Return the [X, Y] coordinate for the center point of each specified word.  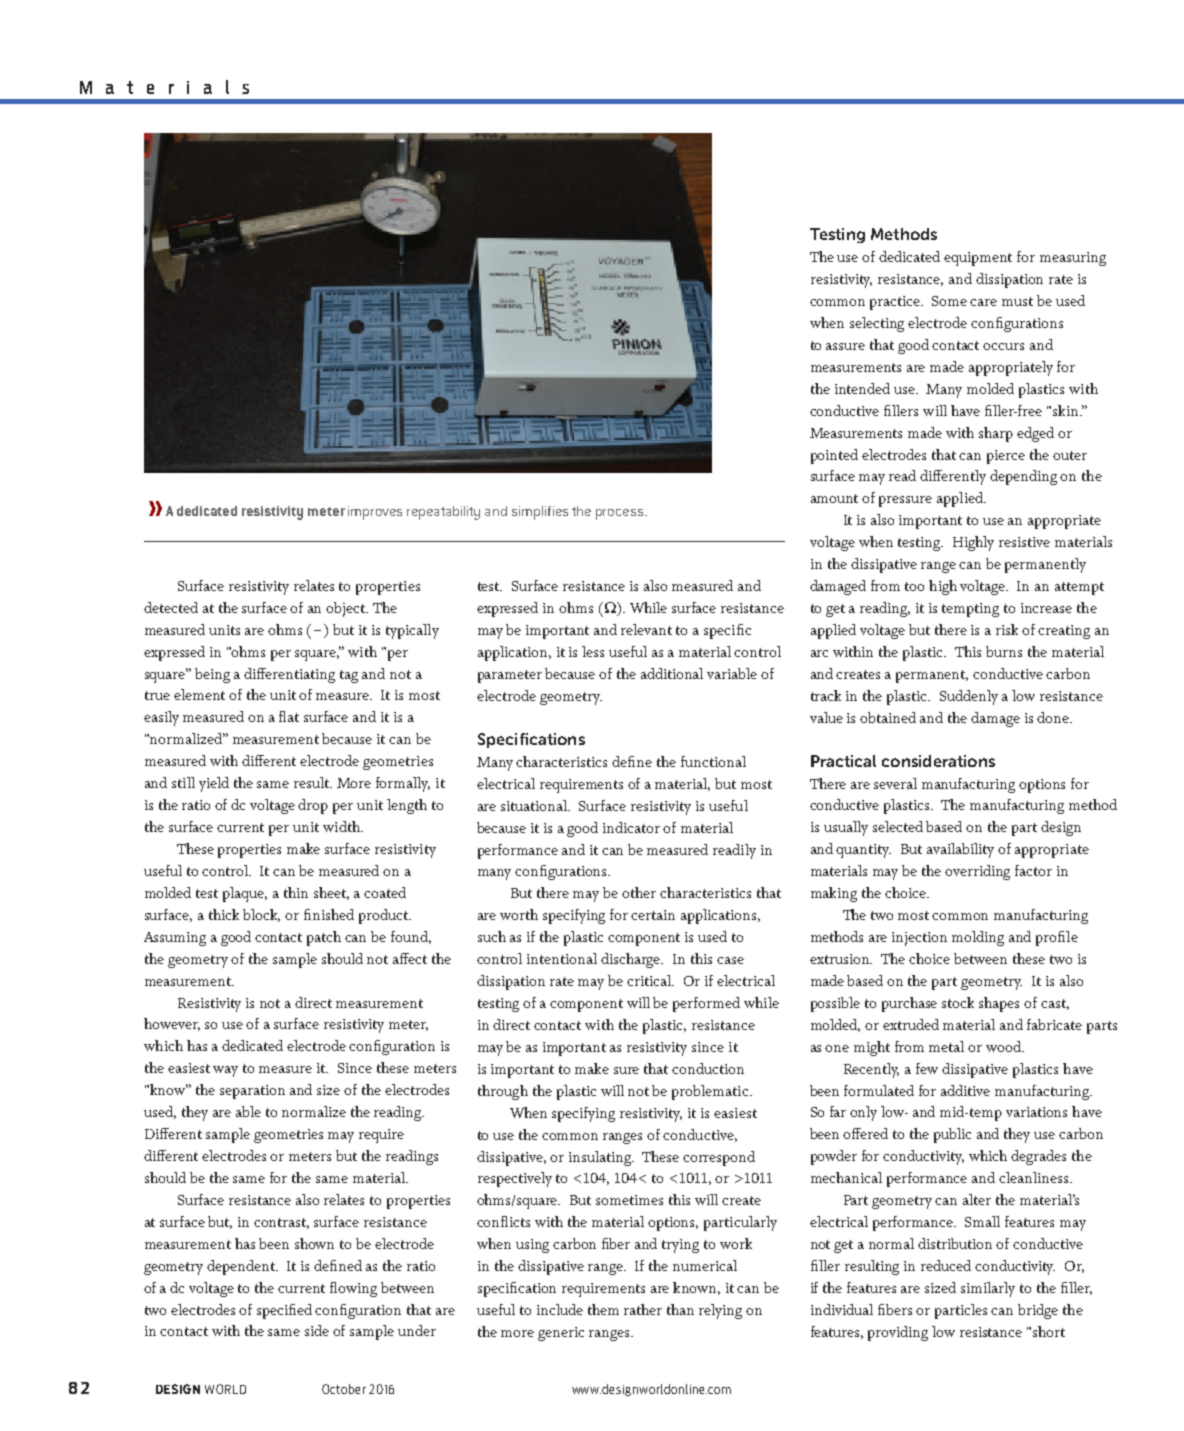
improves [375, 513]
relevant [646, 629]
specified [284, 1311]
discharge [632, 960]
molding [978, 938]
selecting [877, 324]
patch [324, 938]
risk [1007, 629]
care [983, 302]
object [347, 609]
